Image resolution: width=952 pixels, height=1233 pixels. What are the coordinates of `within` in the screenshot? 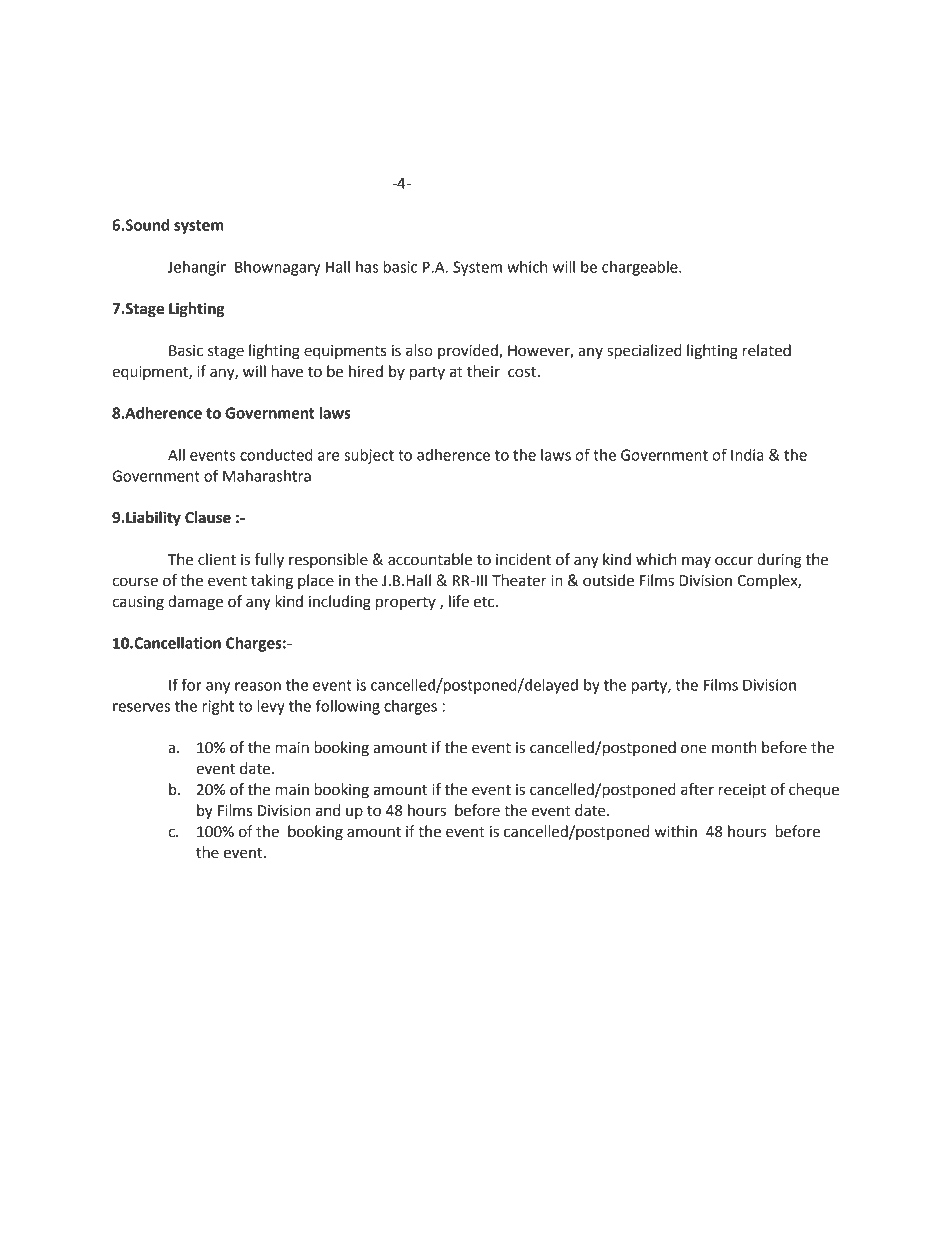 It's located at (676, 831).
